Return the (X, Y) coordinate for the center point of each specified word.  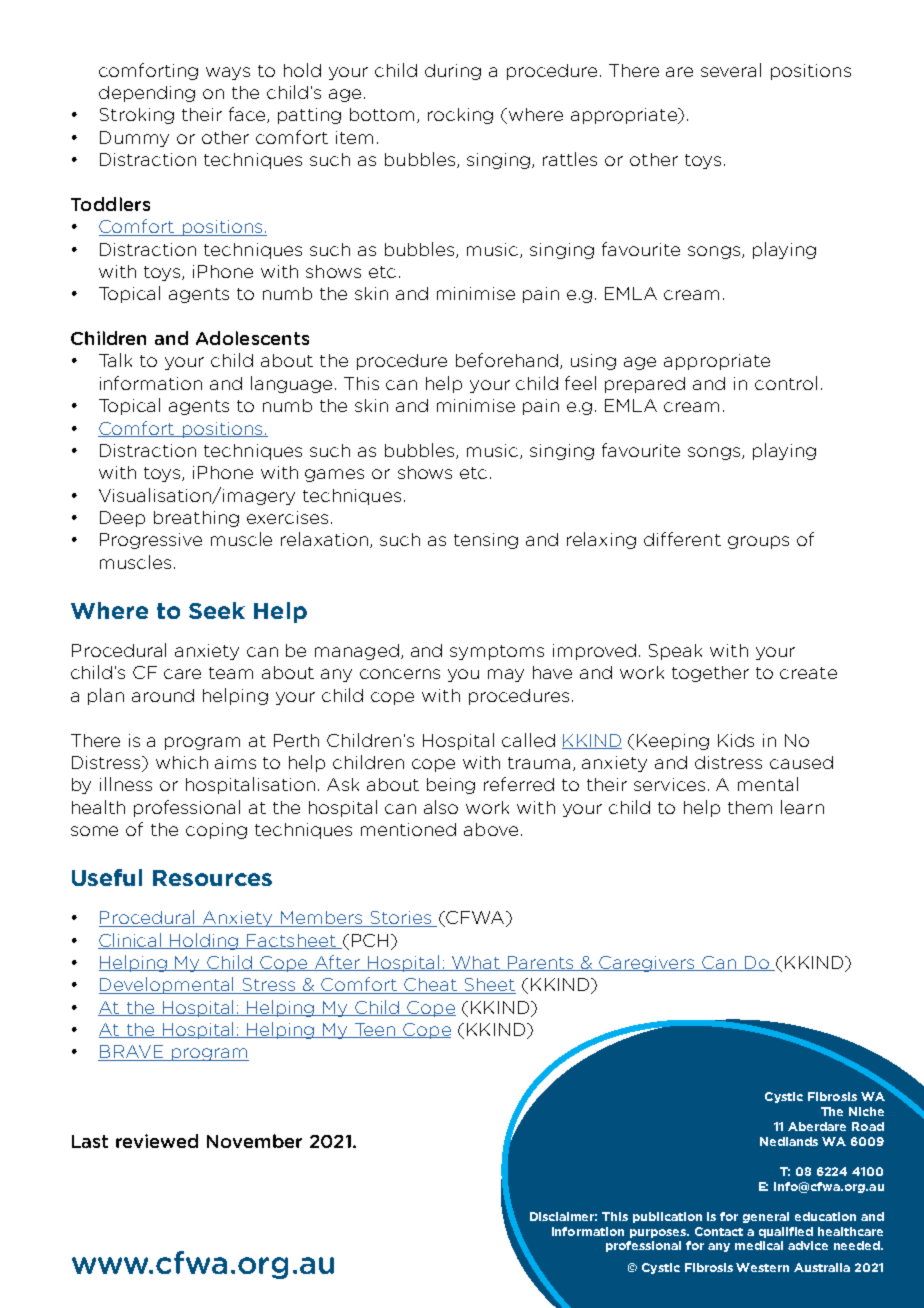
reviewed (157, 1141)
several (731, 70)
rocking (460, 116)
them (750, 807)
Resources (212, 878)
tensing (486, 541)
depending (147, 94)
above (491, 829)
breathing (196, 519)
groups (758, 542)
